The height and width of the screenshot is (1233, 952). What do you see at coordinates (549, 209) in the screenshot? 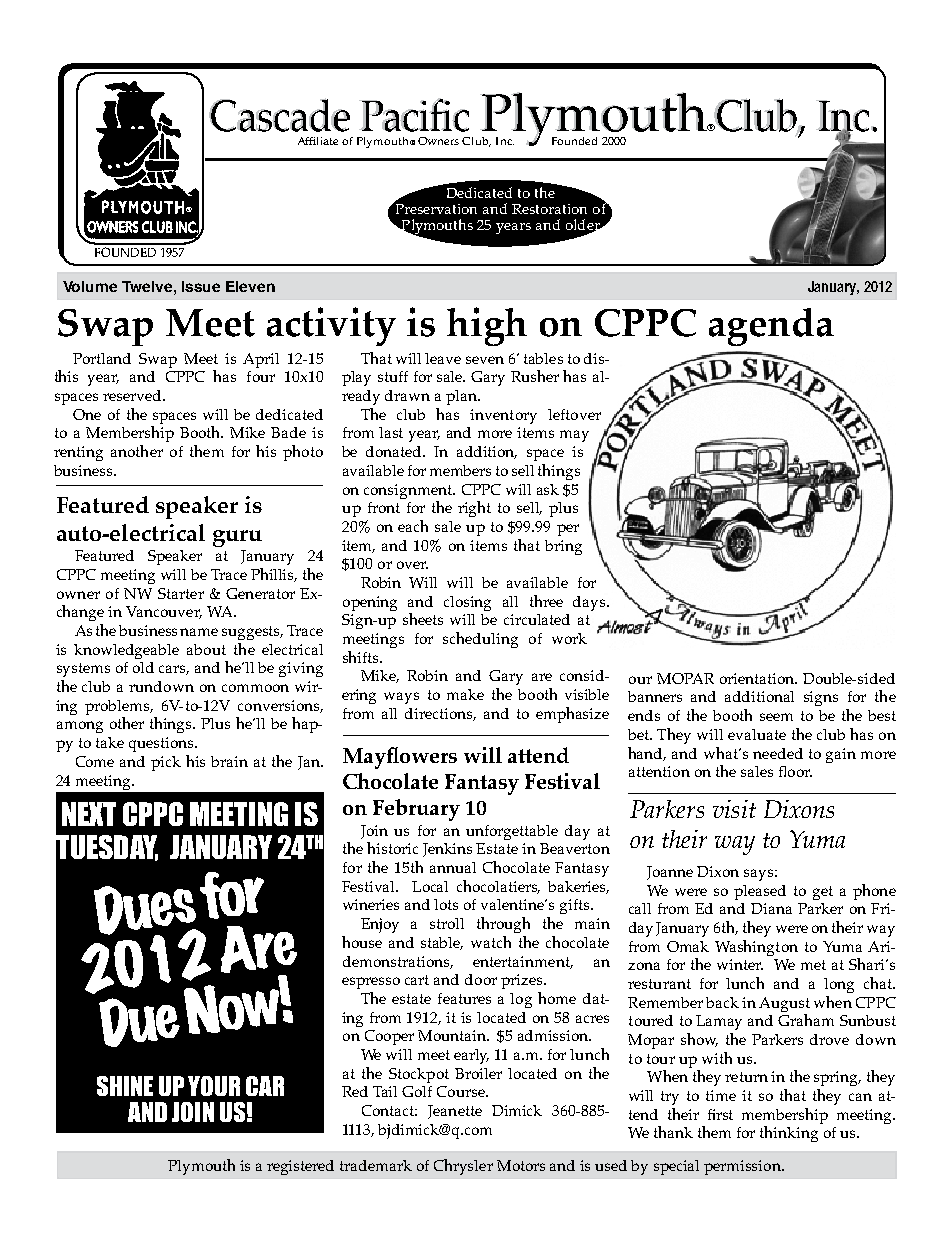
I see `Restoration` at bounding box center [549, 209].
